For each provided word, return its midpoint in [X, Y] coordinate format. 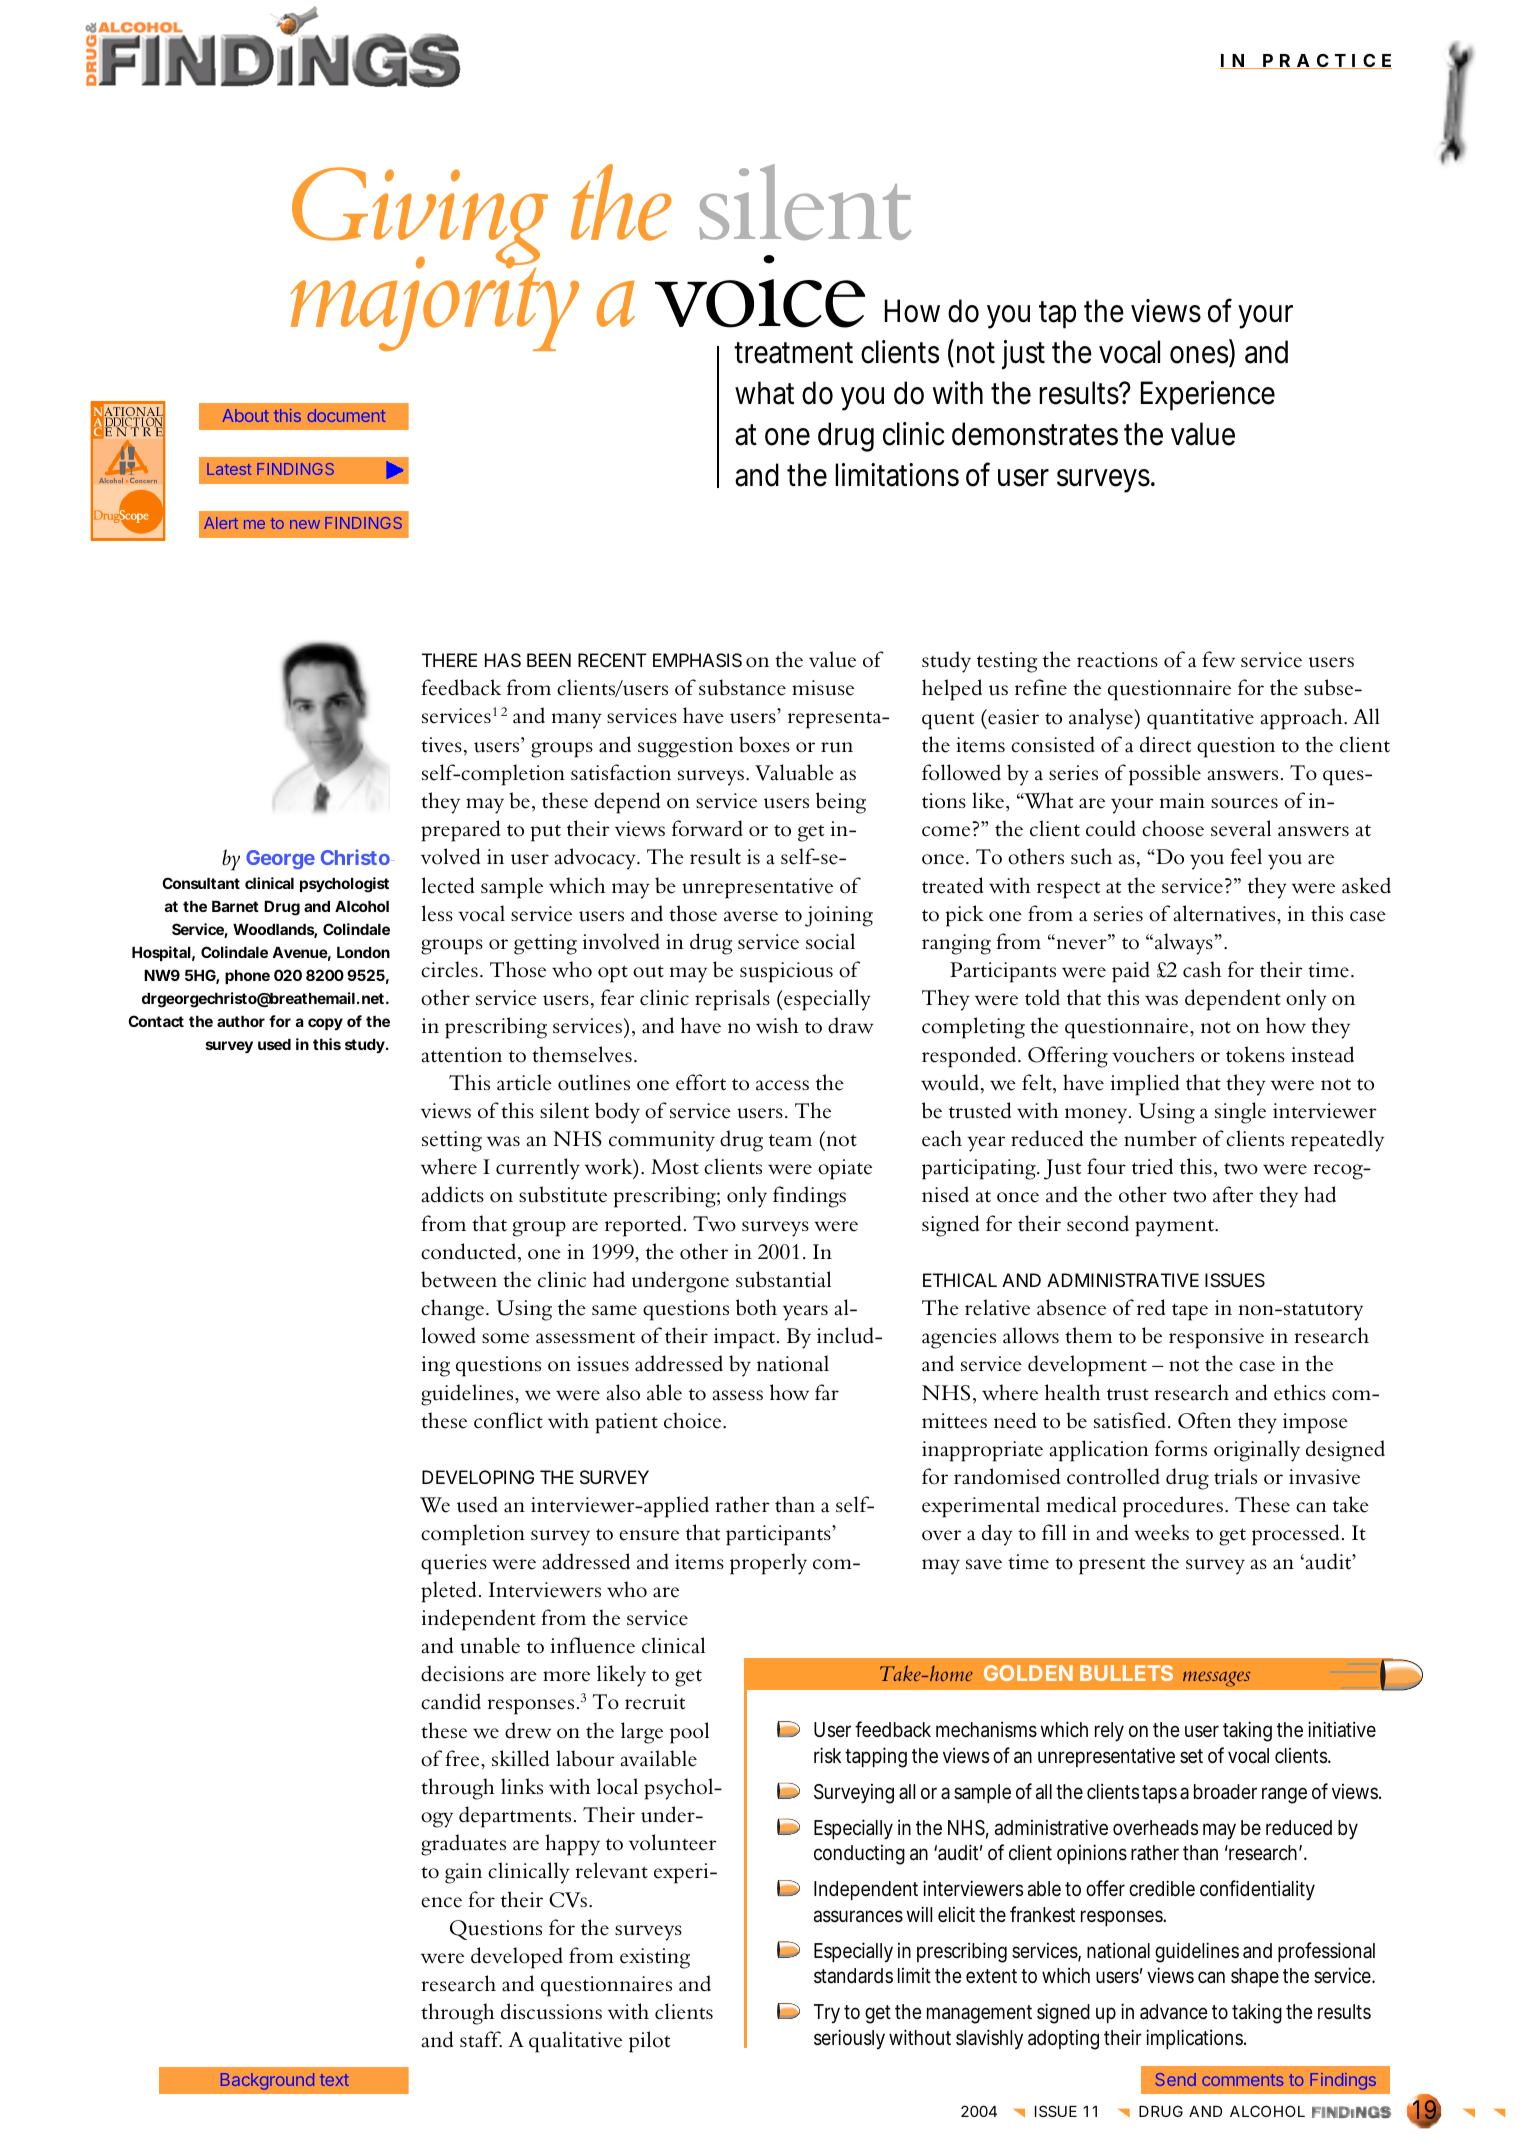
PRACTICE [1326, 61]
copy [325, 1024]
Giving [420, 217]
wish [777, 1025]
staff [481, 2039]
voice [760, 291]
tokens [1255, 1054]
